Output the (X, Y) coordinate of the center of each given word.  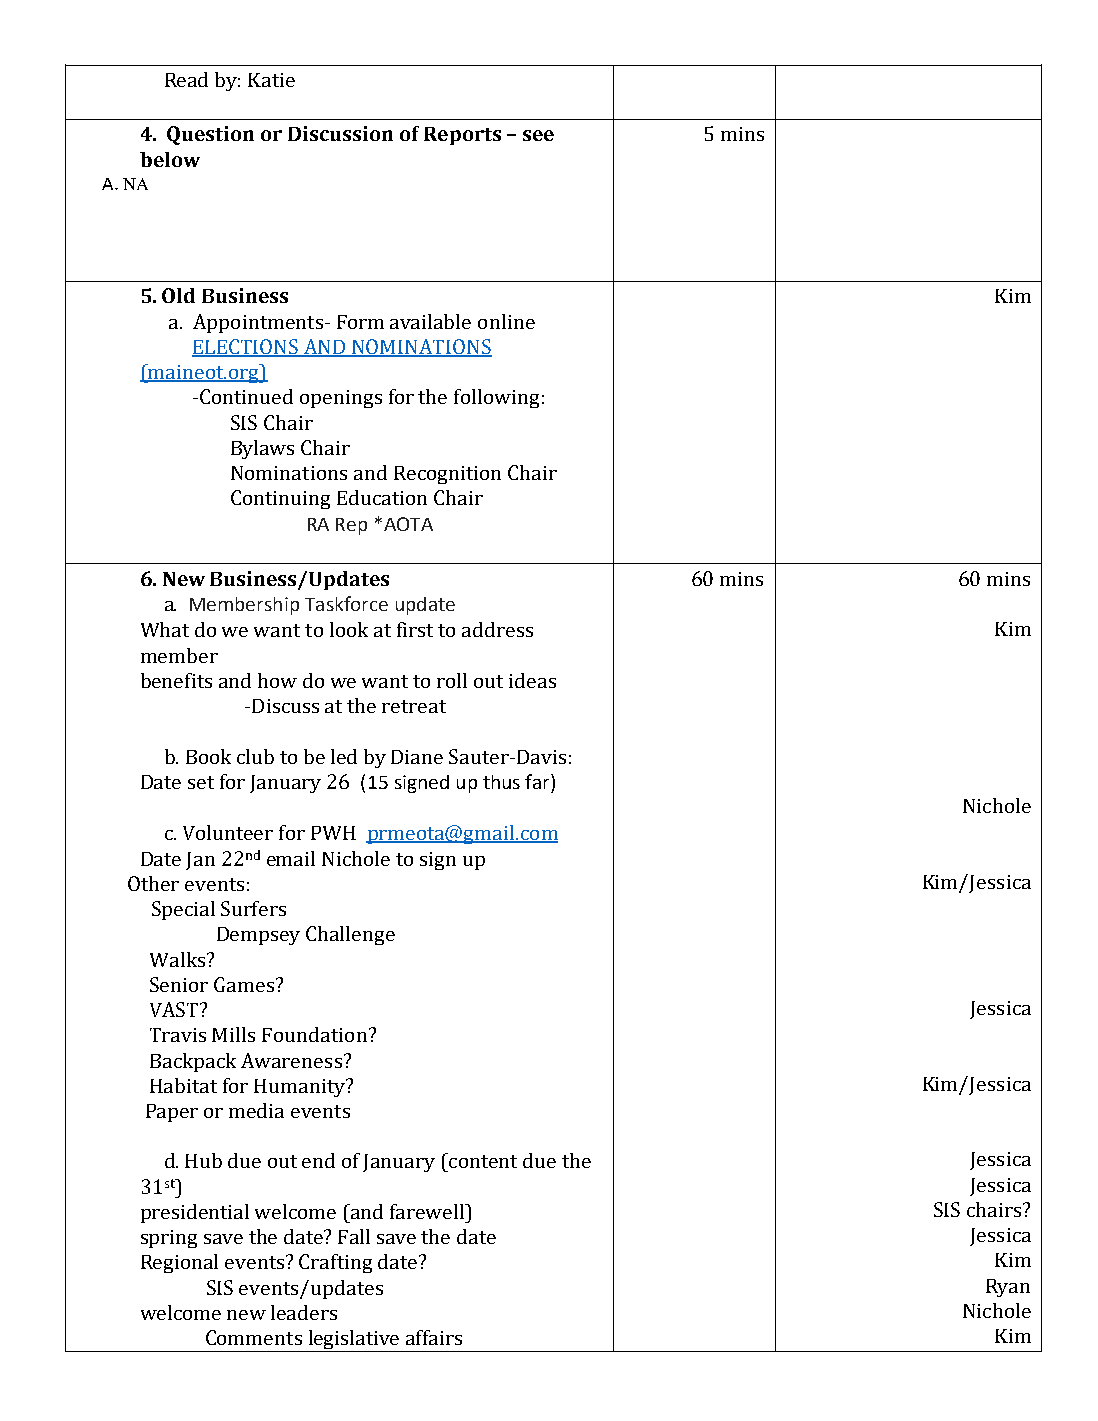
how (277, 680)
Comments (254, 1337)
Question (210, 135)
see (538, 135)
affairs (434, 1337)
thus (501, 782)
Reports (462, 136)
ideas (532, 680)
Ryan (1008, 1288)
